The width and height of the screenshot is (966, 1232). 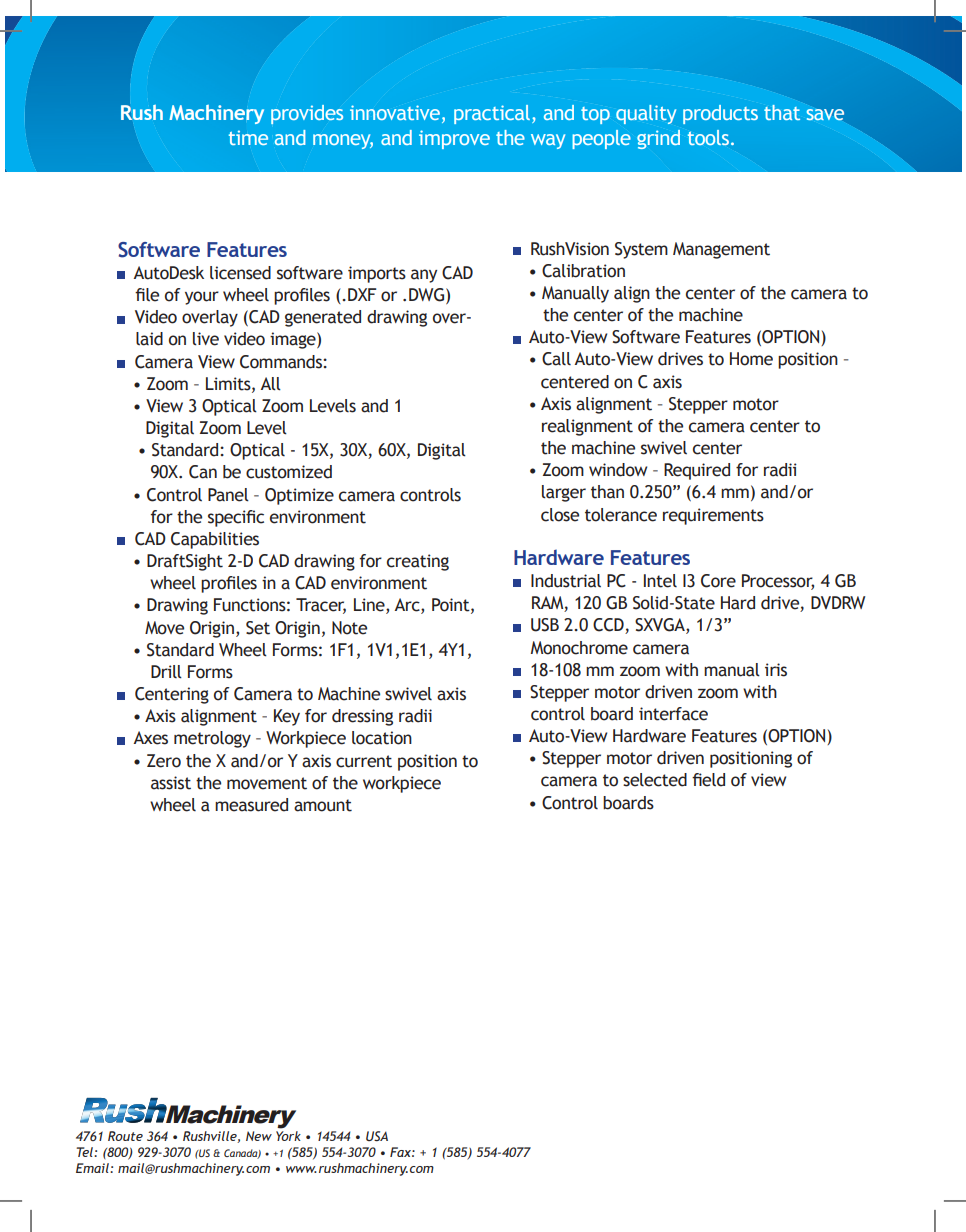 I want to click on improve, so click(x=454, y=139).
